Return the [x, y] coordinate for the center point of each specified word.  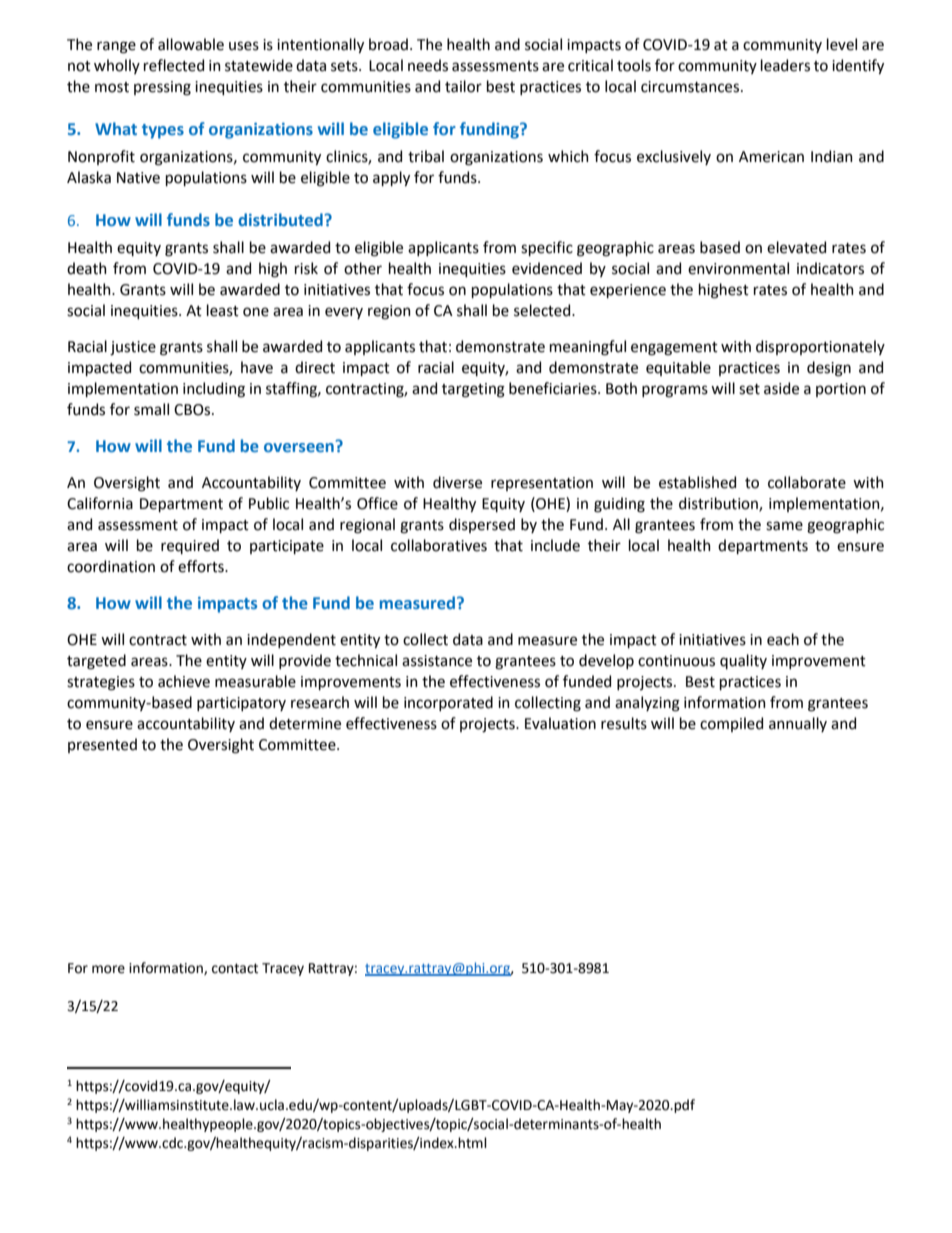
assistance [437, 661]
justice [133, 348]
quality [743, 661]
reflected [174, 65]
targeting [473, 390]
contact [235, 968]
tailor [463, 86]
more [108, 969]
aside [781, 388]
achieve [184, 681]
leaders [785, 65]
